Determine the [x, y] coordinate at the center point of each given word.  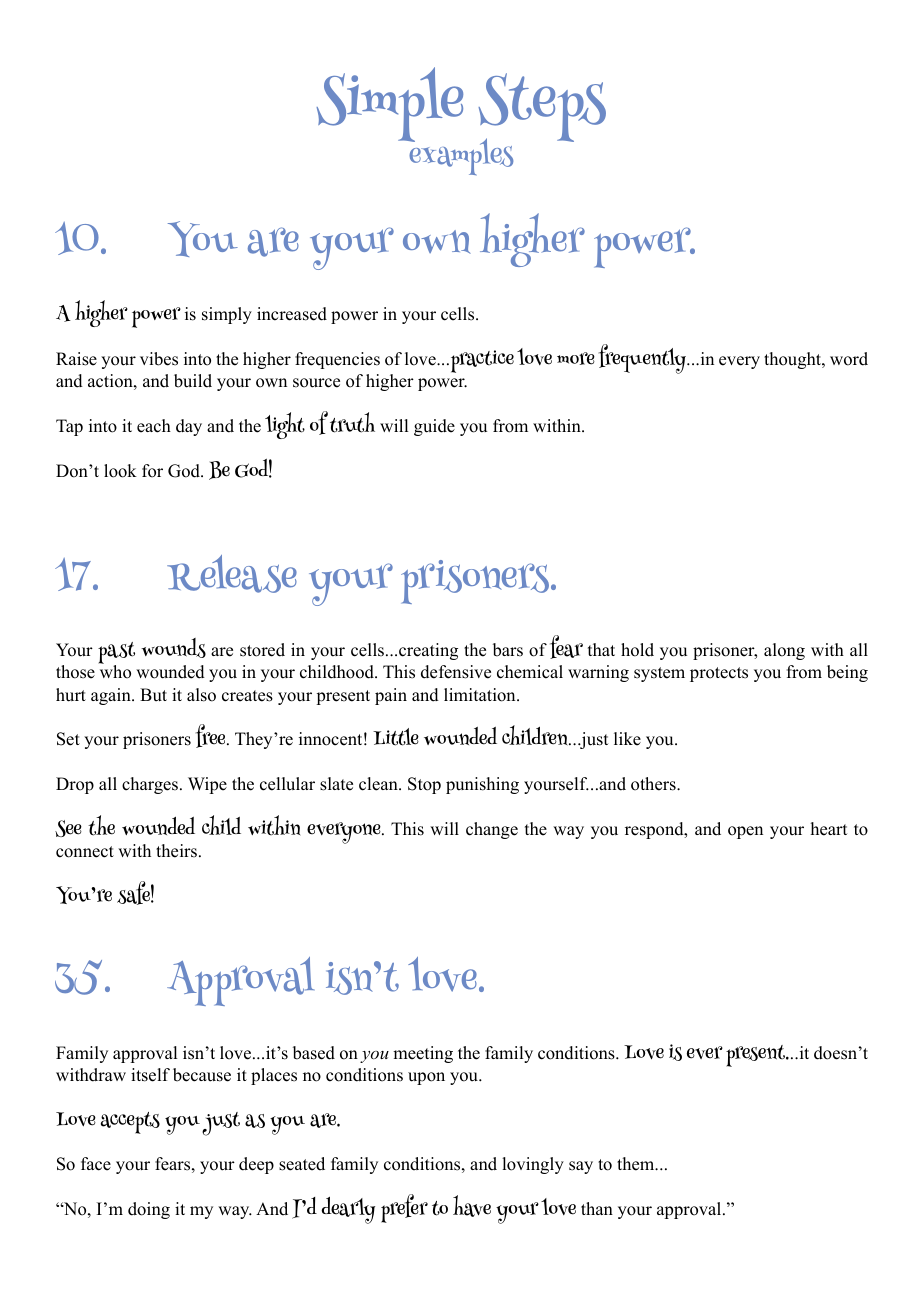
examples [460, 155]
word [849, 359]
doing [149, 1210]
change [492, 830]
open [745, 832]
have [472, 1206]
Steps [542, 109]
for [152, 471]
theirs [176, 851]
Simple [389, 104]
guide [434, 427]
